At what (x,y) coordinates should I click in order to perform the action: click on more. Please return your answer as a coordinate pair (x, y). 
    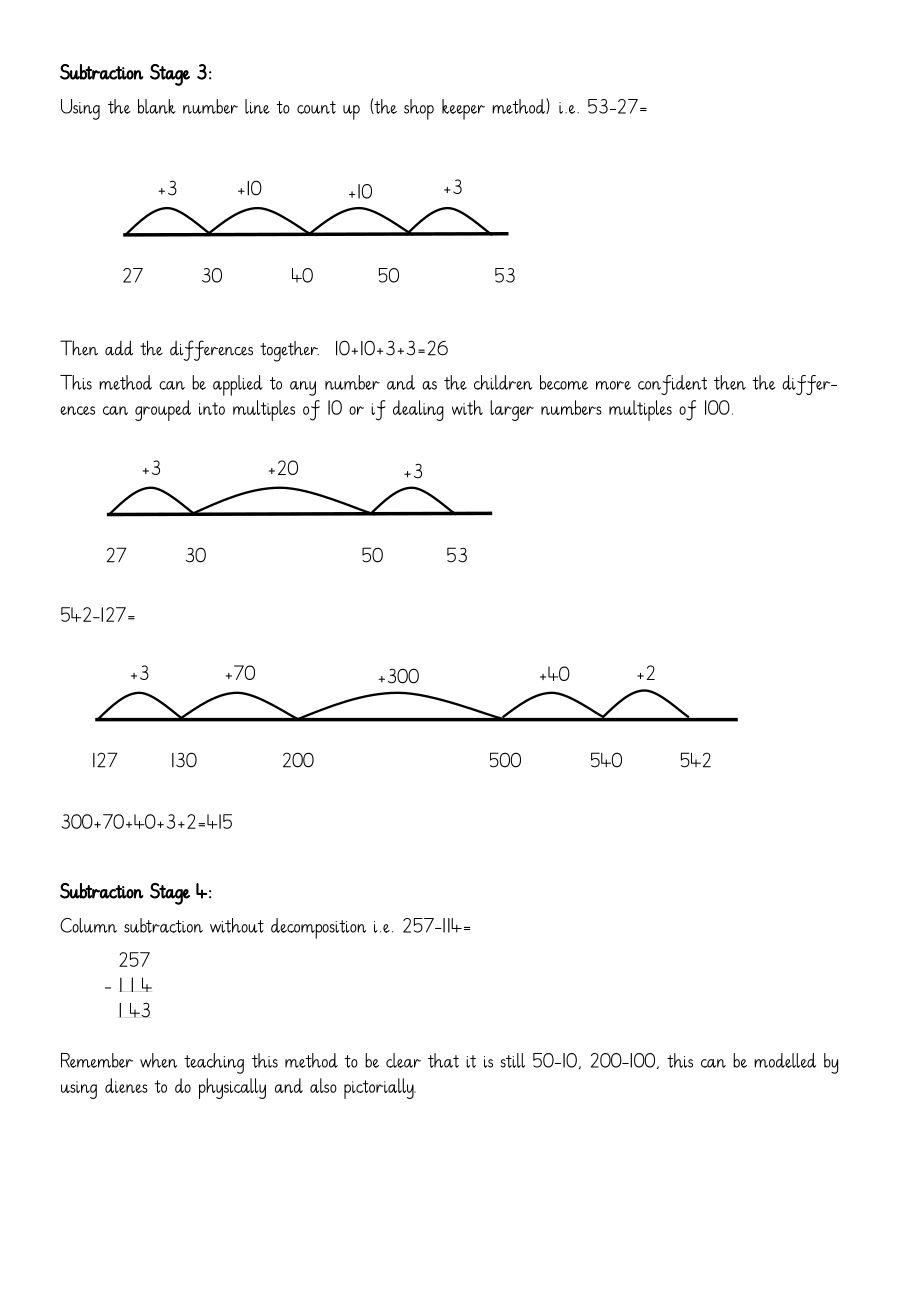
    Looking at the image, I should click on (613, 385).
